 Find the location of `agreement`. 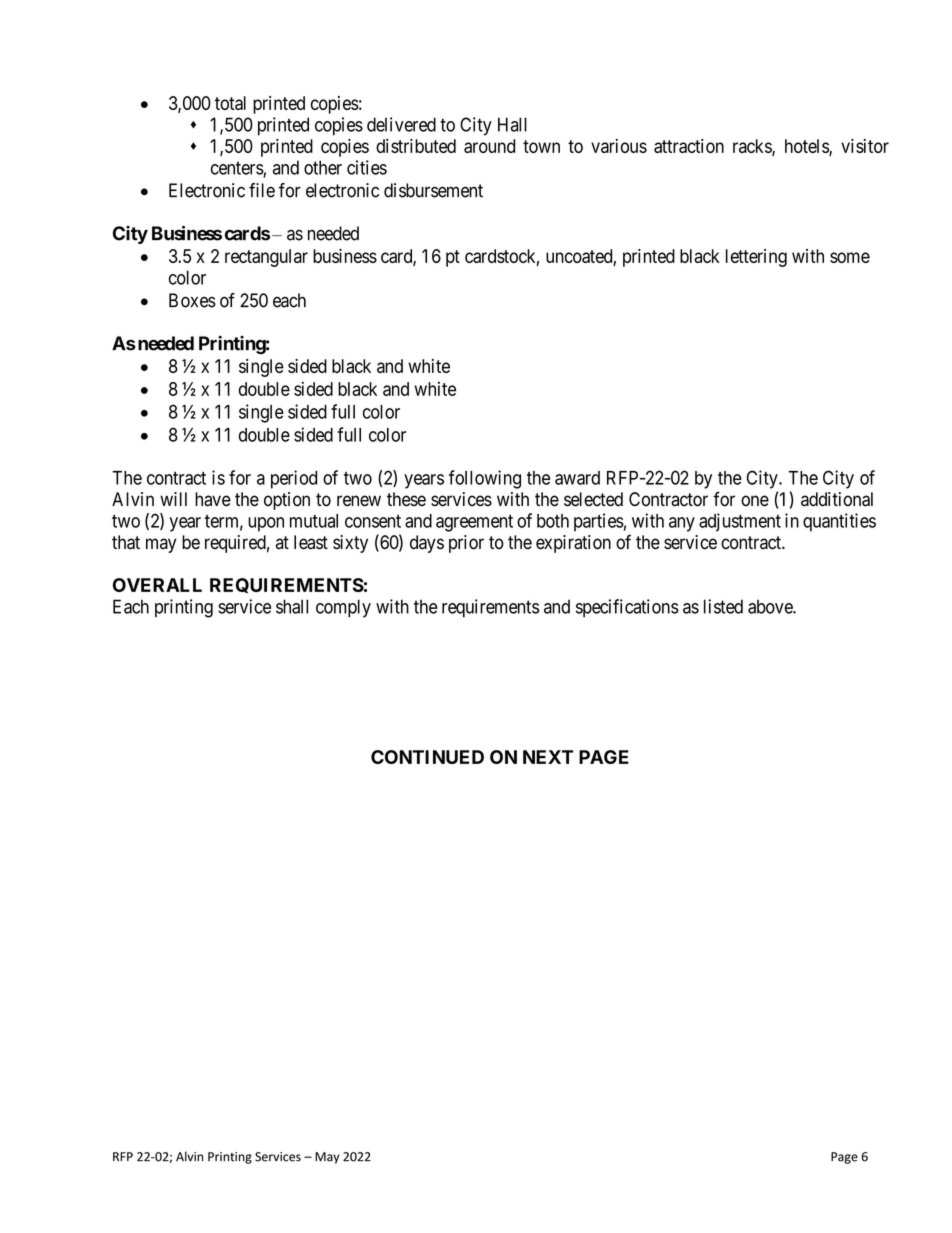

agreement is located at coordinates (474, 523).
